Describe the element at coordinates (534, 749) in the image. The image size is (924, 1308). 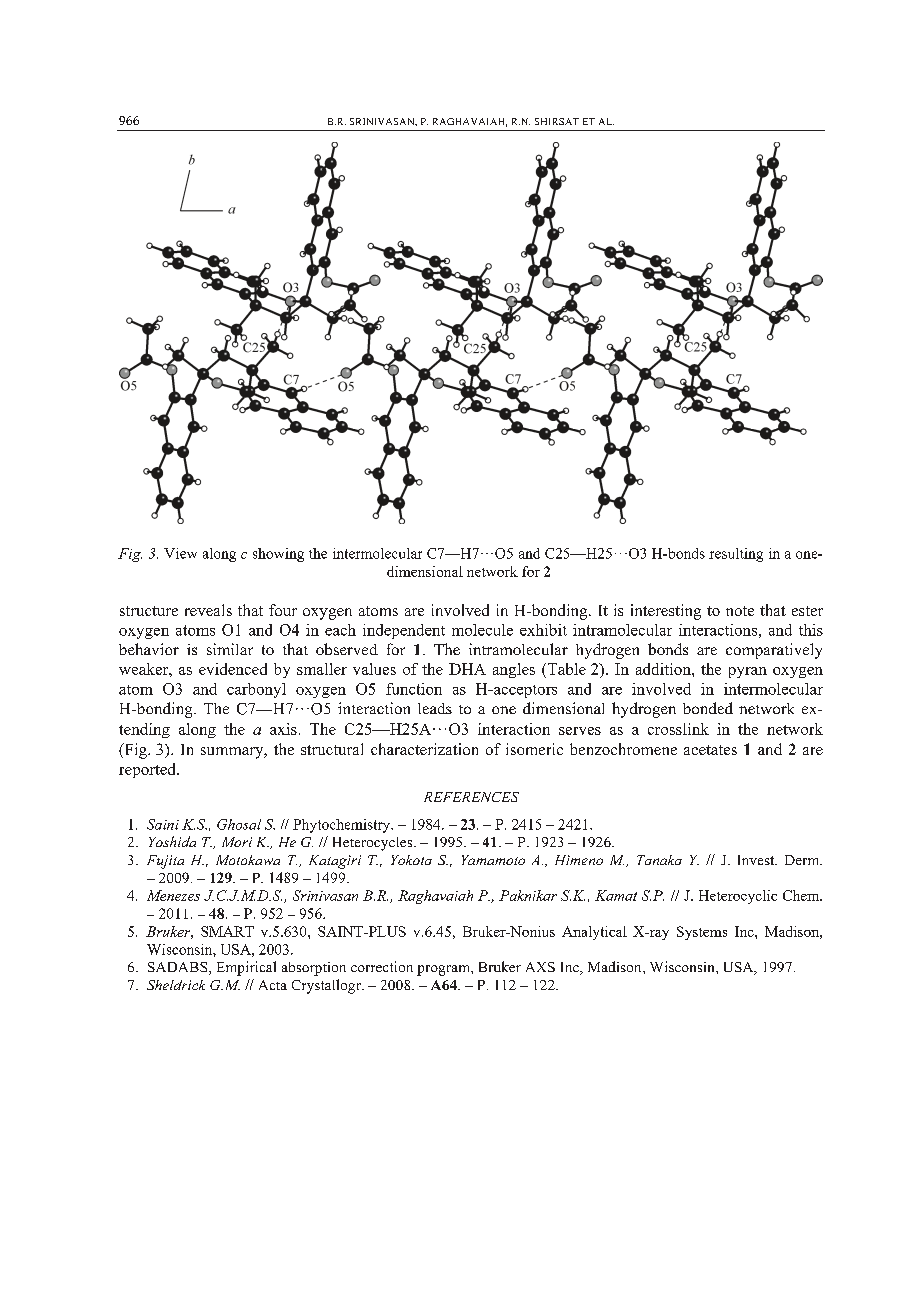
I see `isomeric` at that location.
